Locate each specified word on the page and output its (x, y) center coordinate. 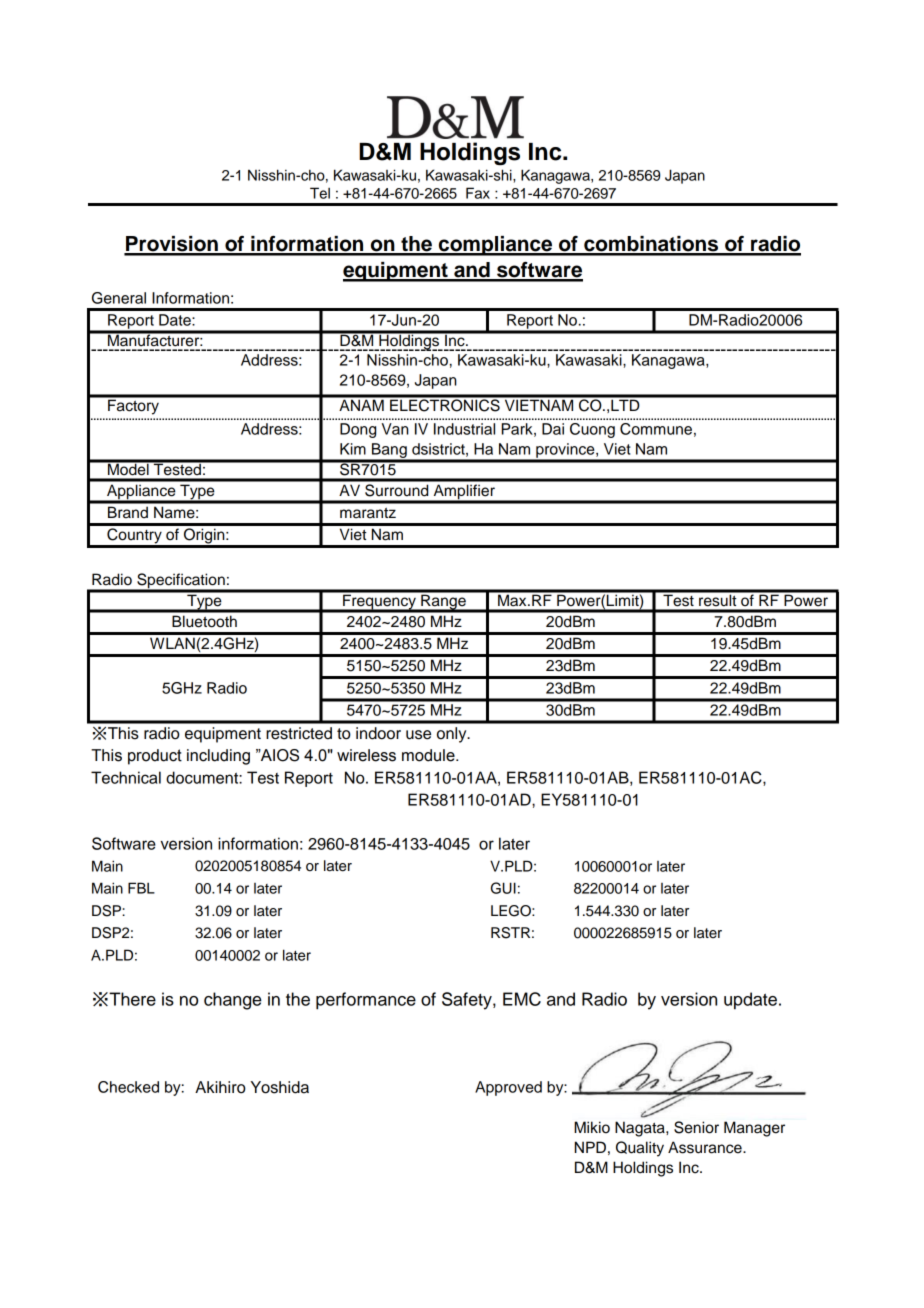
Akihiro (220, 1087)
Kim (353, 449)
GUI (503, 888)
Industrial (464, 429)
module (429, 755)
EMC (522, 999)
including (218, 757)
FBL (141, 888)
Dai (553, 429)
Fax (478, 193)
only (453, 735)
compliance (495, 246)
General (119, 298)
